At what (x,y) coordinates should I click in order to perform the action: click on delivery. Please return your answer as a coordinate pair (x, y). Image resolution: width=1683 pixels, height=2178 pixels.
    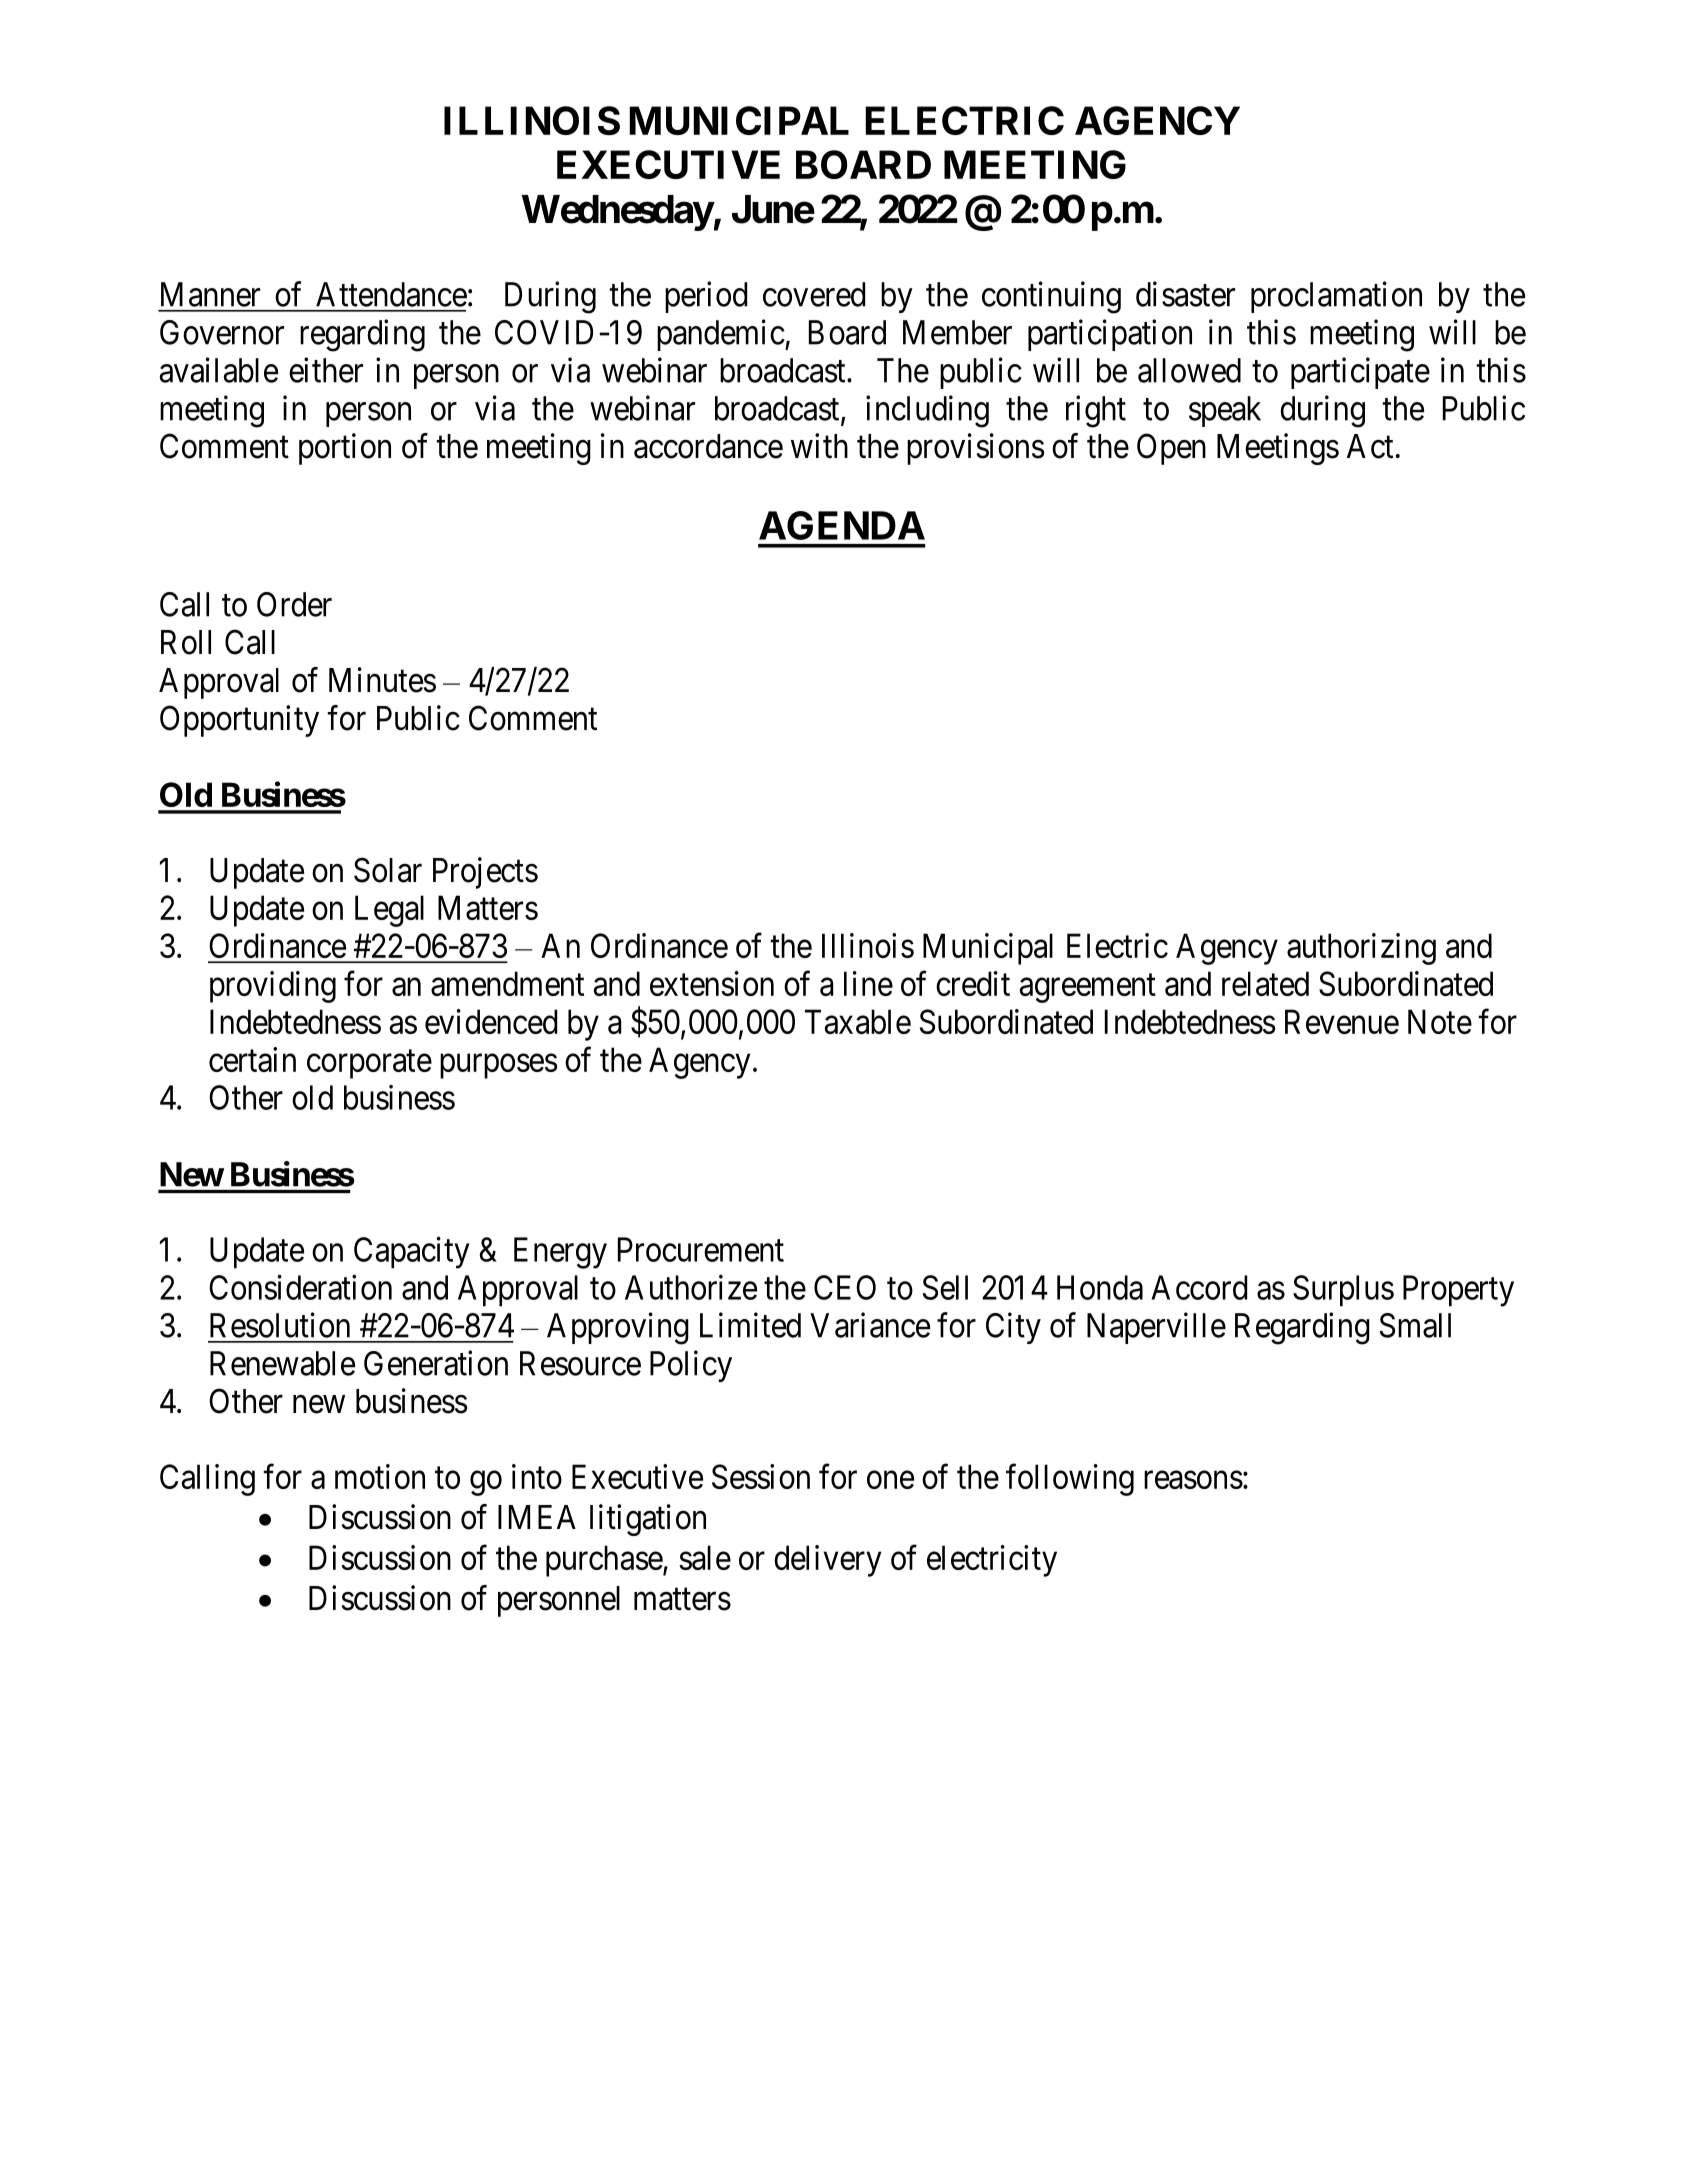
    Looking at the image, I should click on (827, 1561).
